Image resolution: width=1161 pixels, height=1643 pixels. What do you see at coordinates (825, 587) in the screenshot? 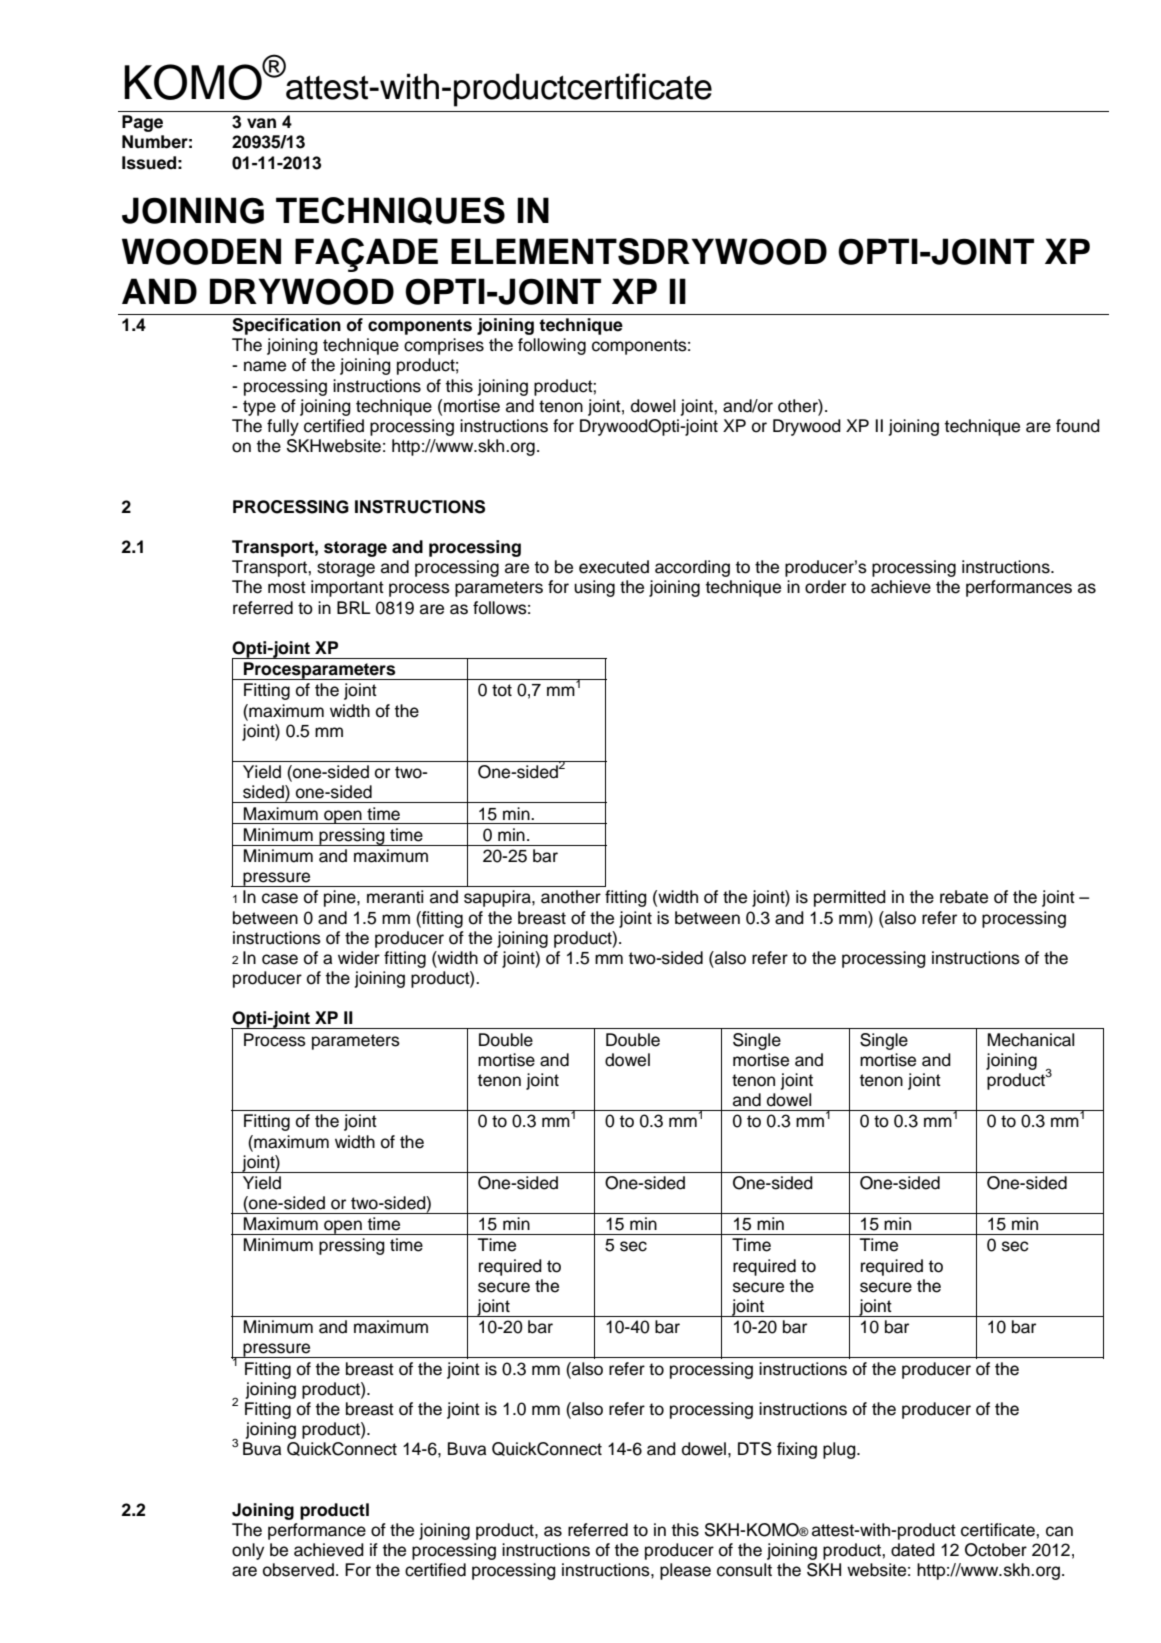
I see `order` at bounding box center [825, 587].
